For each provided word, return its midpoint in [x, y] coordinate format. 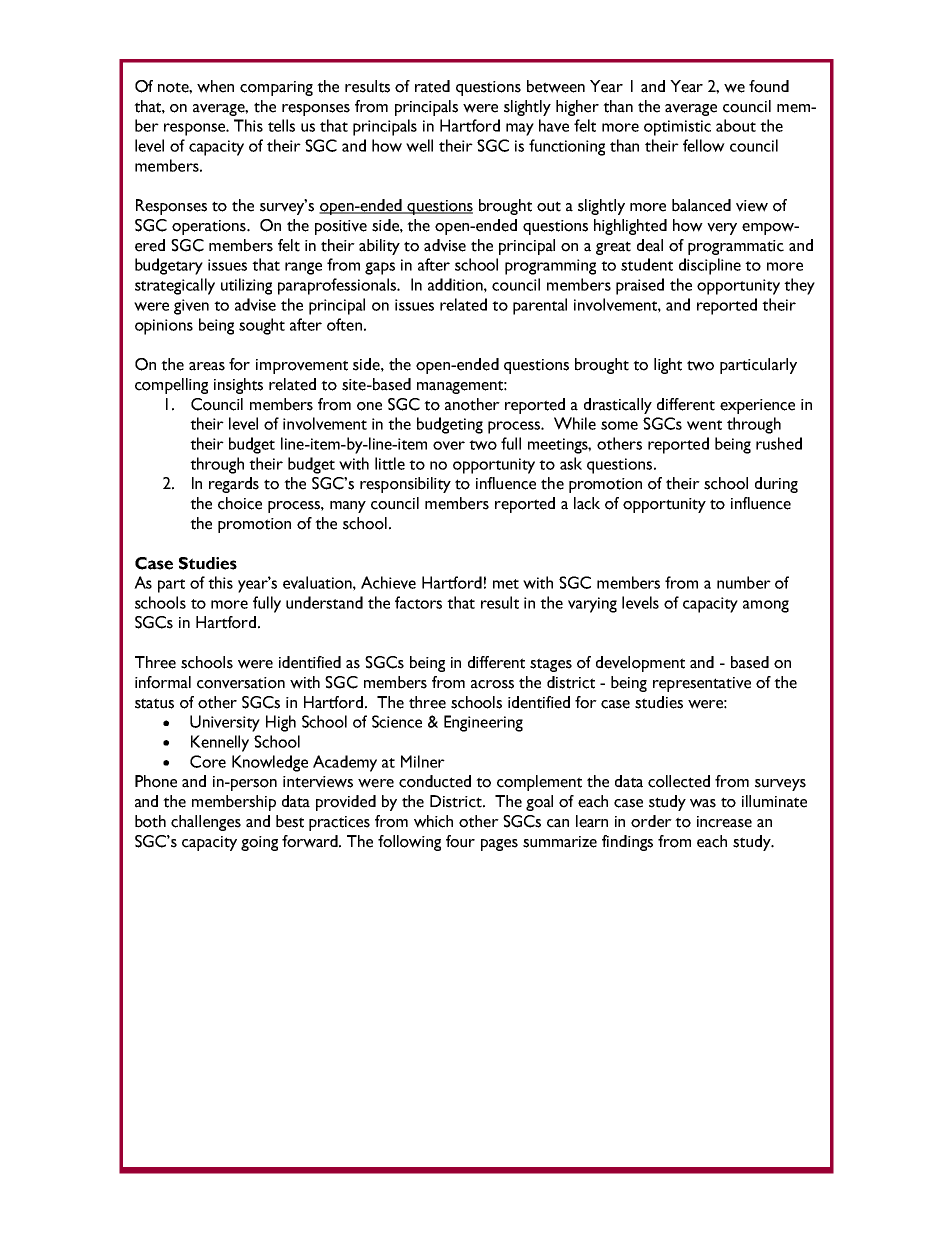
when [215, 86]
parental [540, 306]
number [744, 582]
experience [757, 406]
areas [207, 366]
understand [324, 602]
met [506, 584]
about [736, 125]
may [520, 129]
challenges [206, 823]
